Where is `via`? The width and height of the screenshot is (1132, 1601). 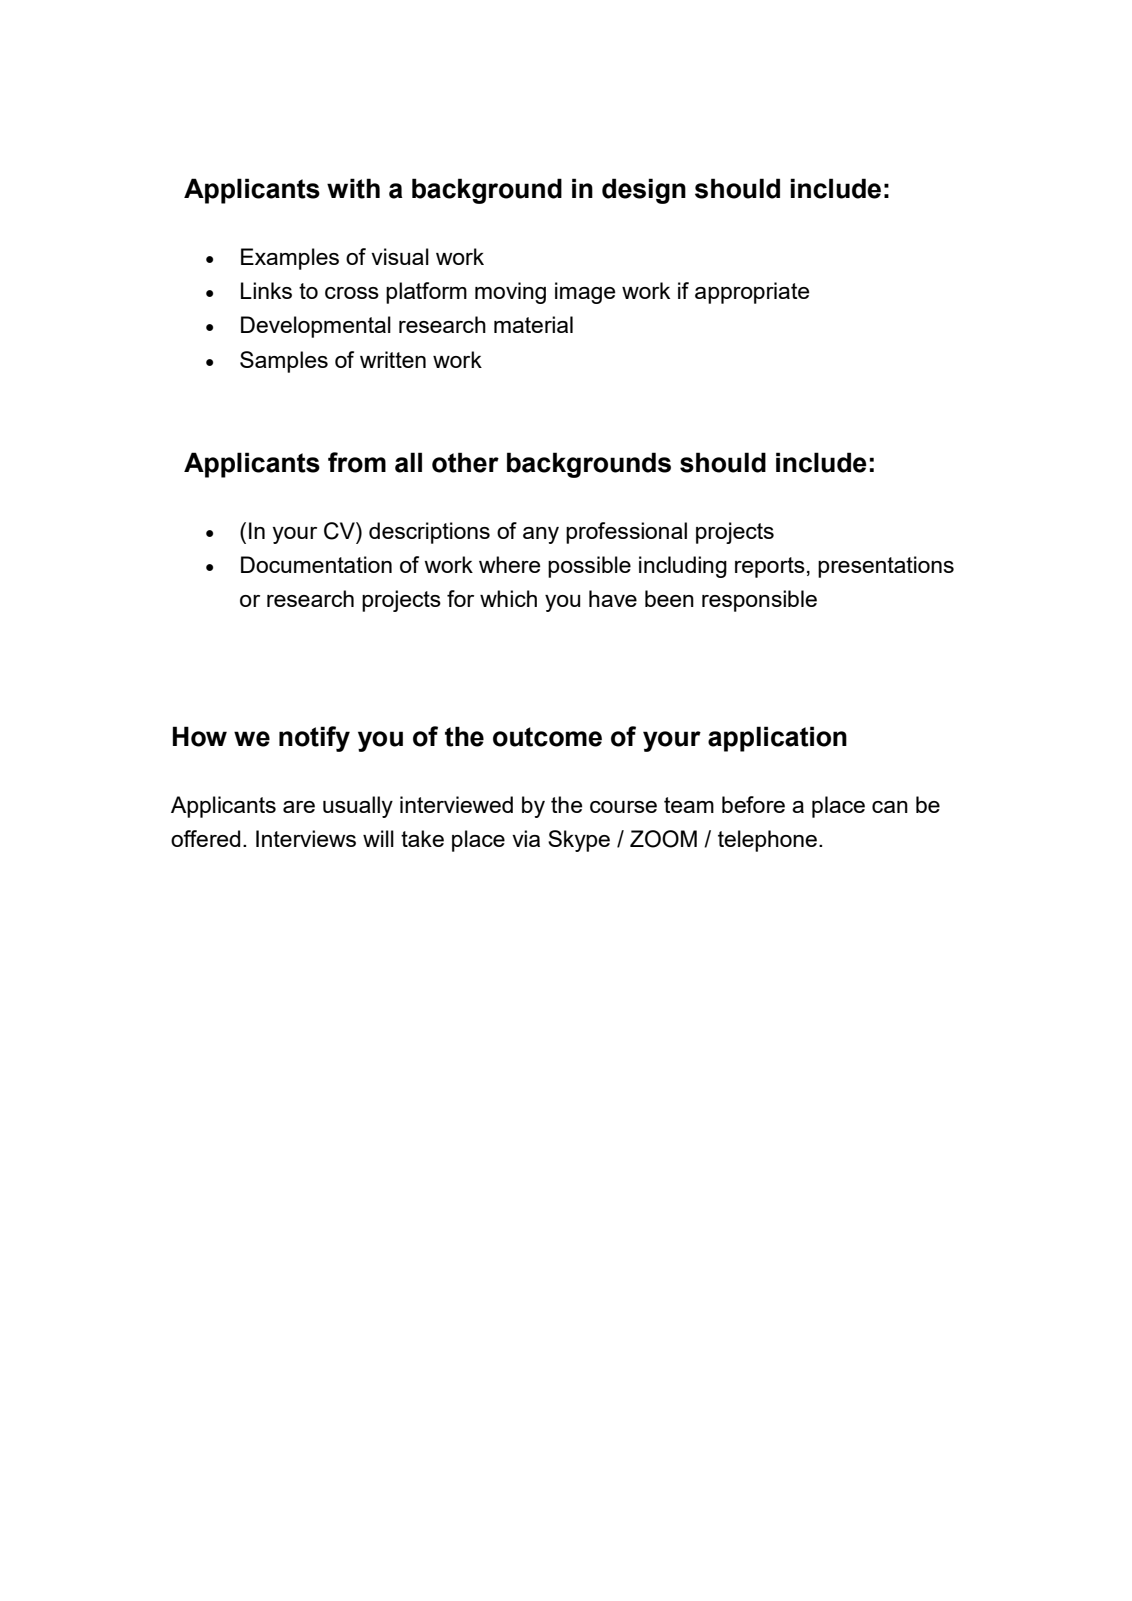
via is located at coordinates (526, 838).
